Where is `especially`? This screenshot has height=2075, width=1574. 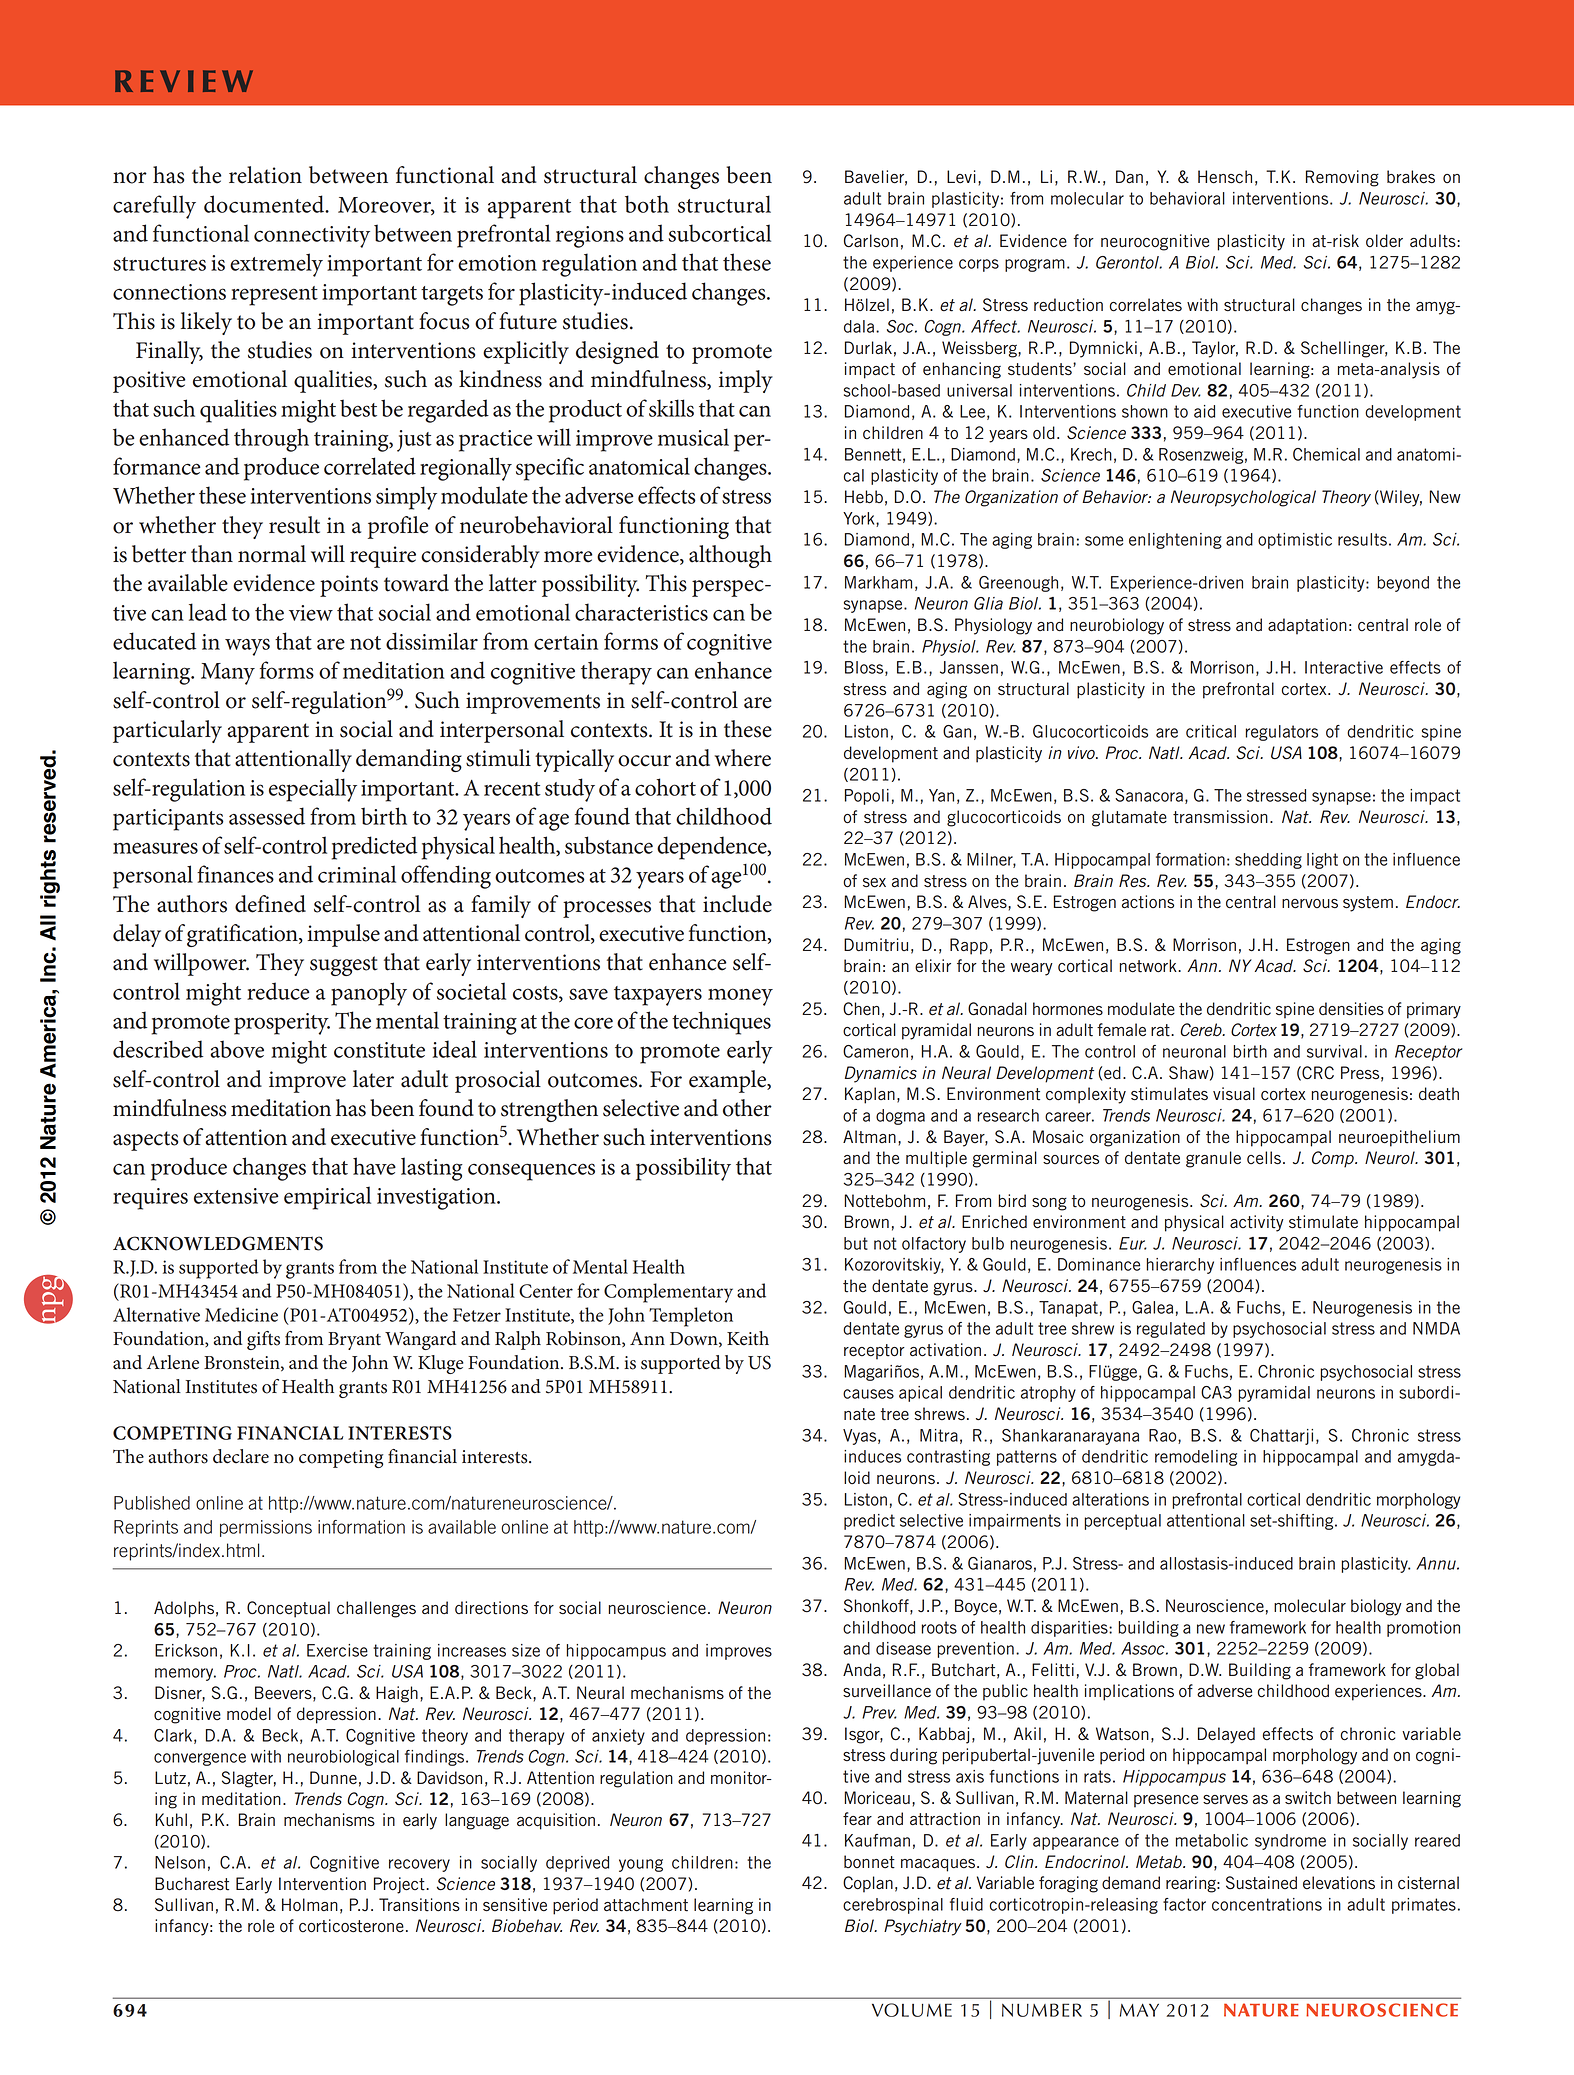
especially is located at coordinates (313, 790).
